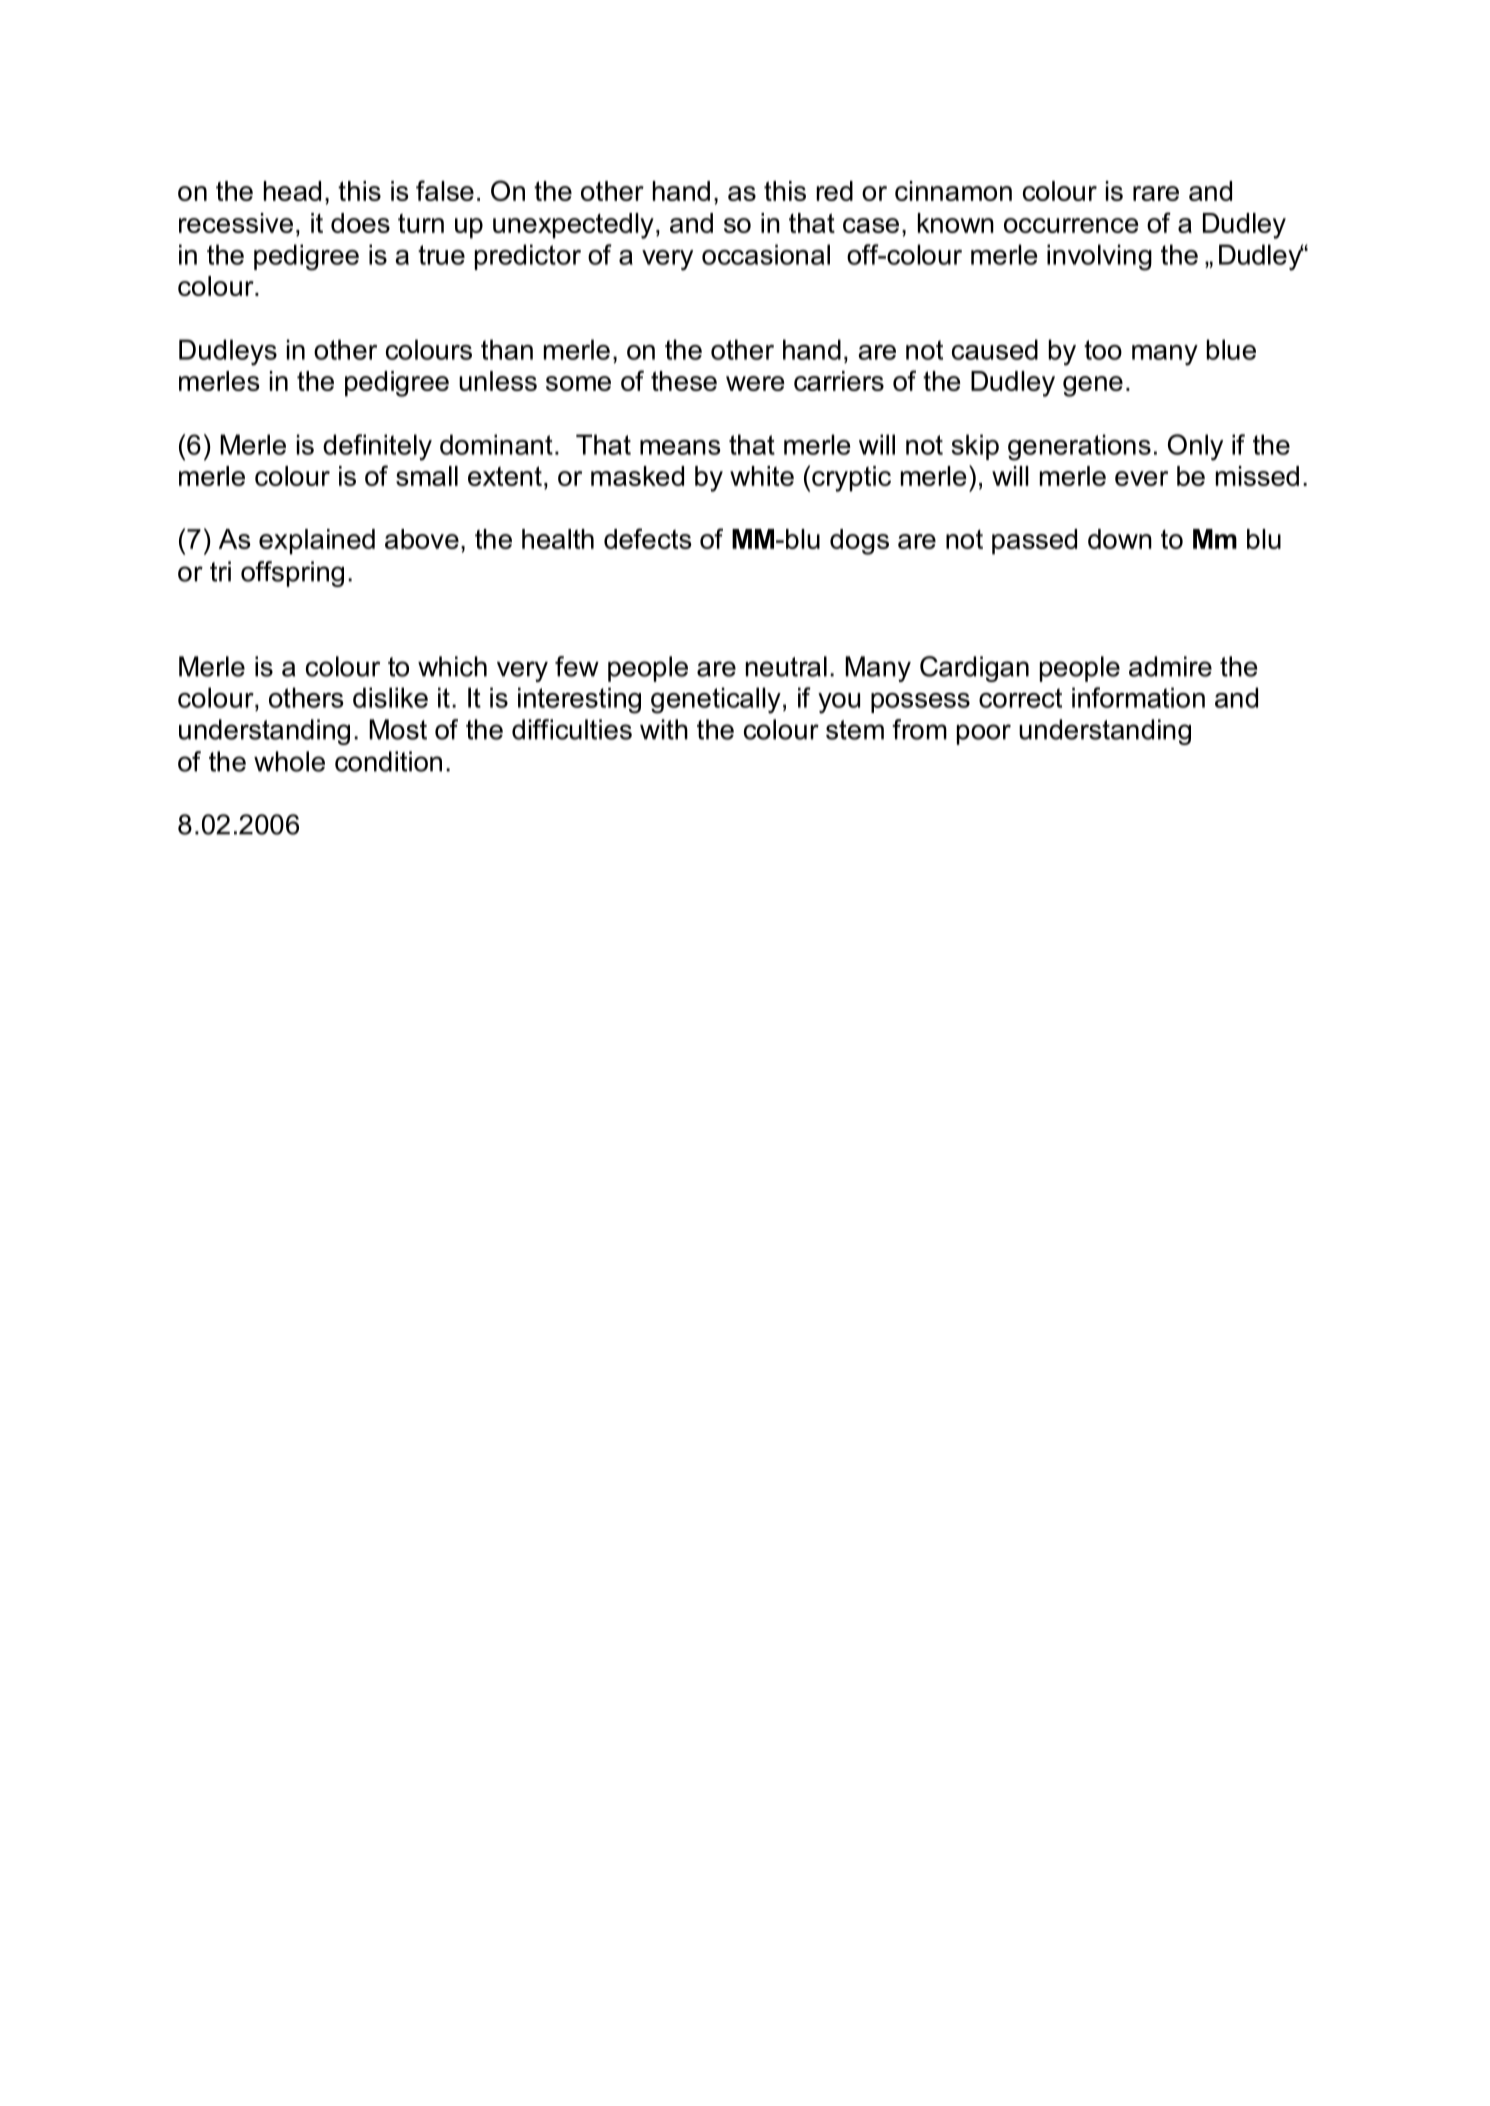  What do you see at coordinates (1156, 193) in the page?
I see `rare` at bounding box center [1156, 193].
